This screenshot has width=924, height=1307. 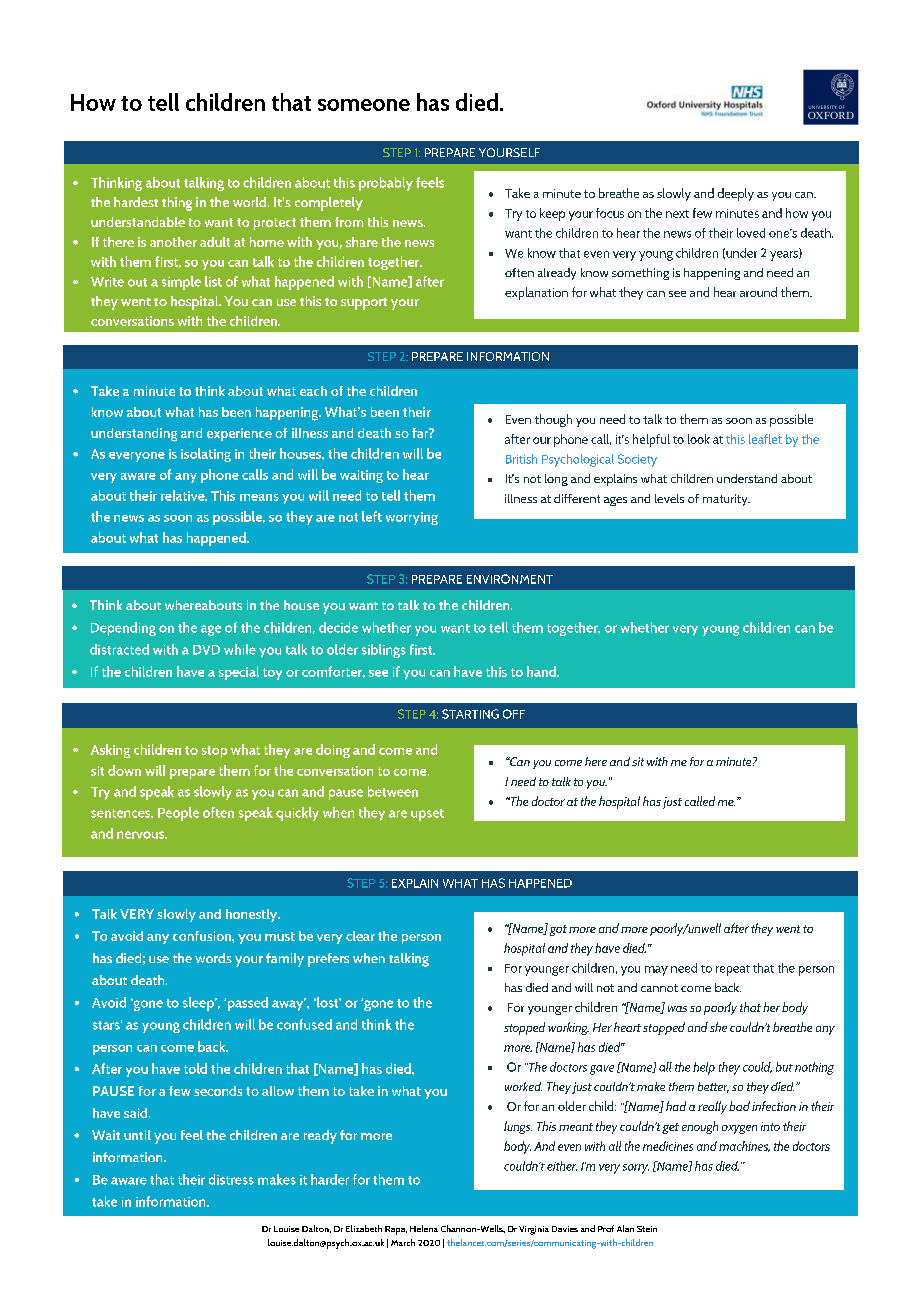 What do you see at coordinates (733, 970) in the screenshot?
I see `repeat` at bounding box center [733, 970].
